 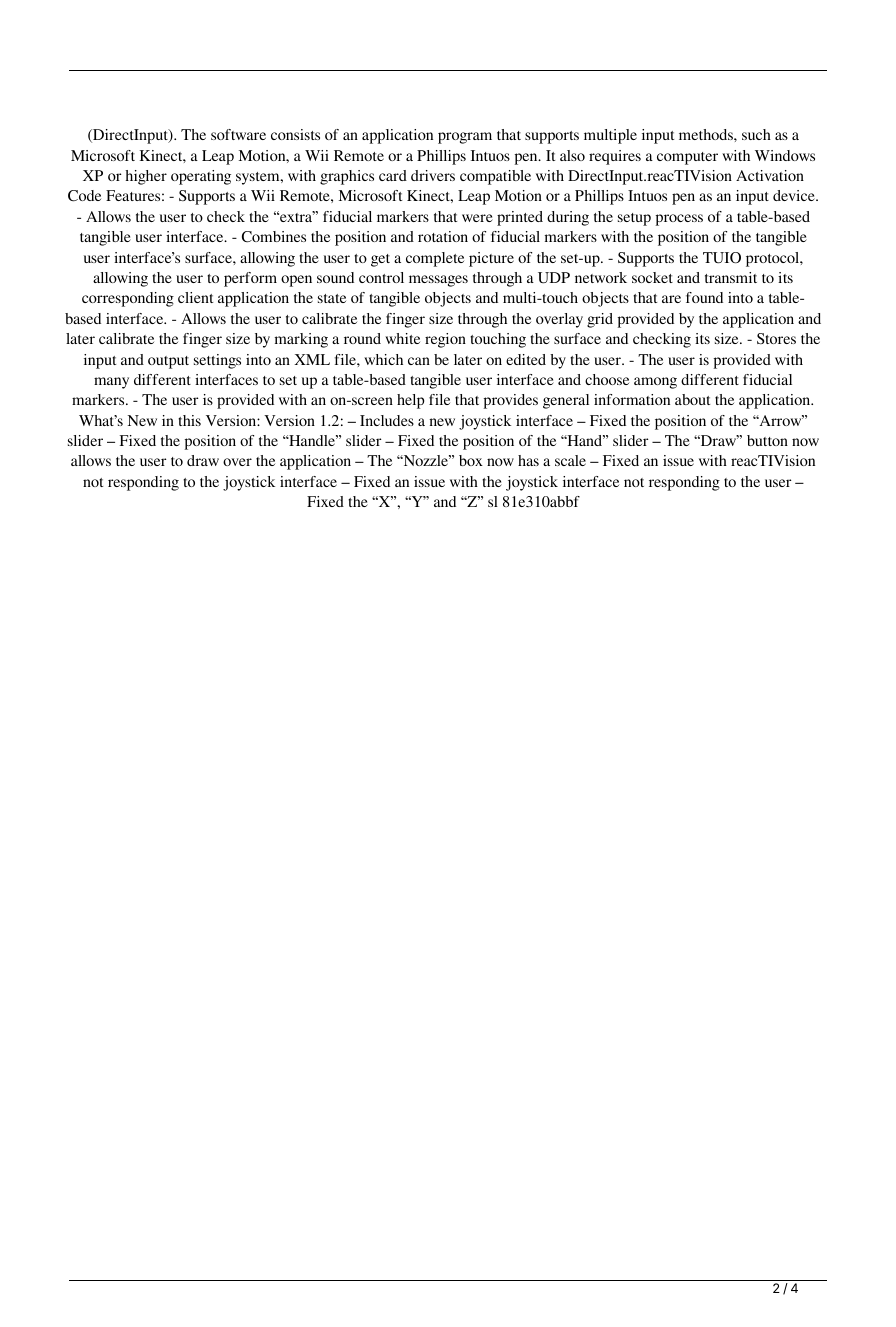 I want to click on software, so click(x=238, y=134).
